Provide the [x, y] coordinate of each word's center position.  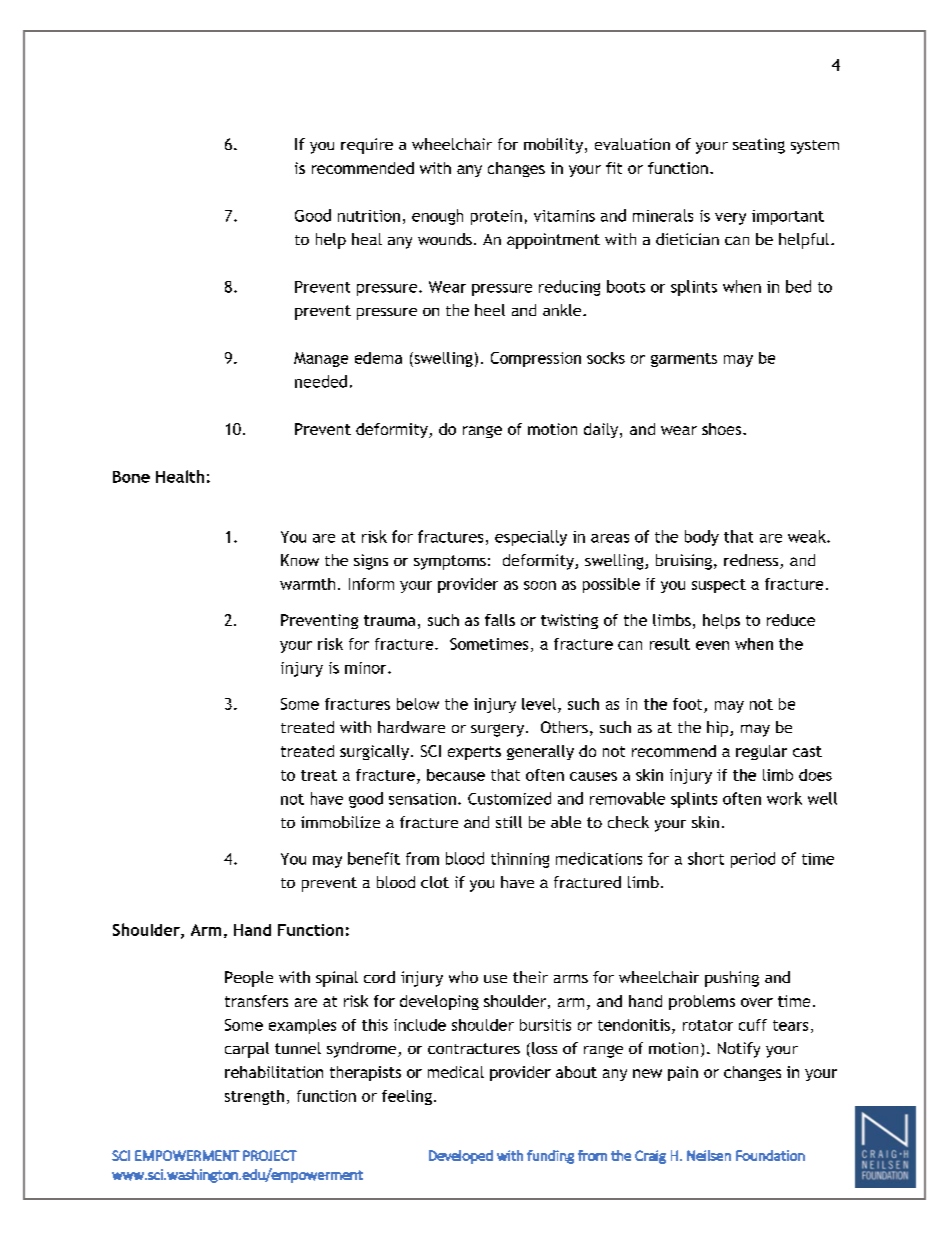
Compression [536, 359]
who [463, 977]
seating [759, 146]
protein [496, 217]
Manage [321, 359]
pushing [732, 979]
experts [474, 753]
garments [684, 360]
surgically [374, 752]
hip [719, 729]
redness [752, 561]
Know [300, 560]
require [367, 146]
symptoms [450, 562]
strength [254, 1097]
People [249, 979]
